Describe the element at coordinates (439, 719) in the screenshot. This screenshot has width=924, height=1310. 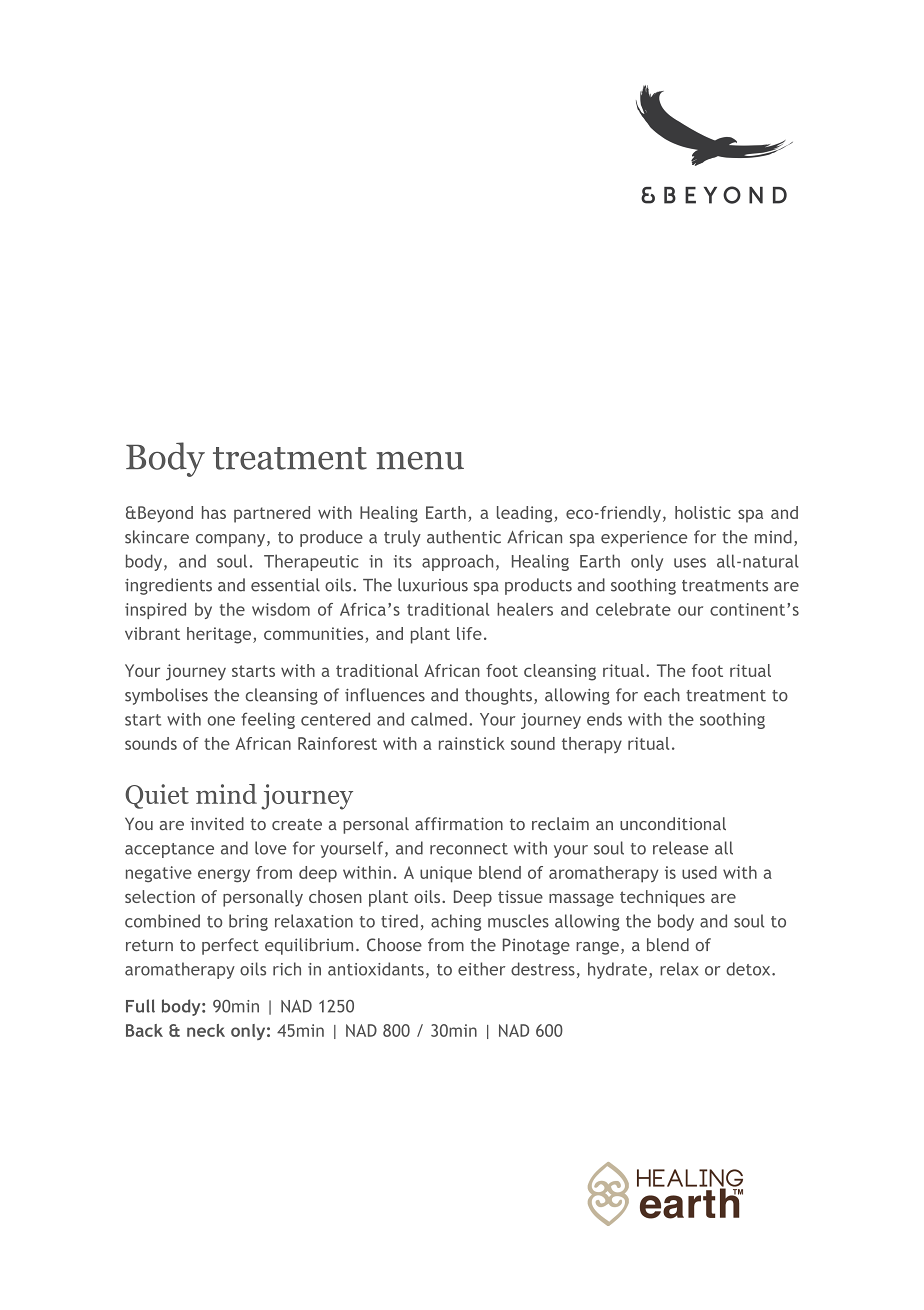
I see `calmed` at that location.
